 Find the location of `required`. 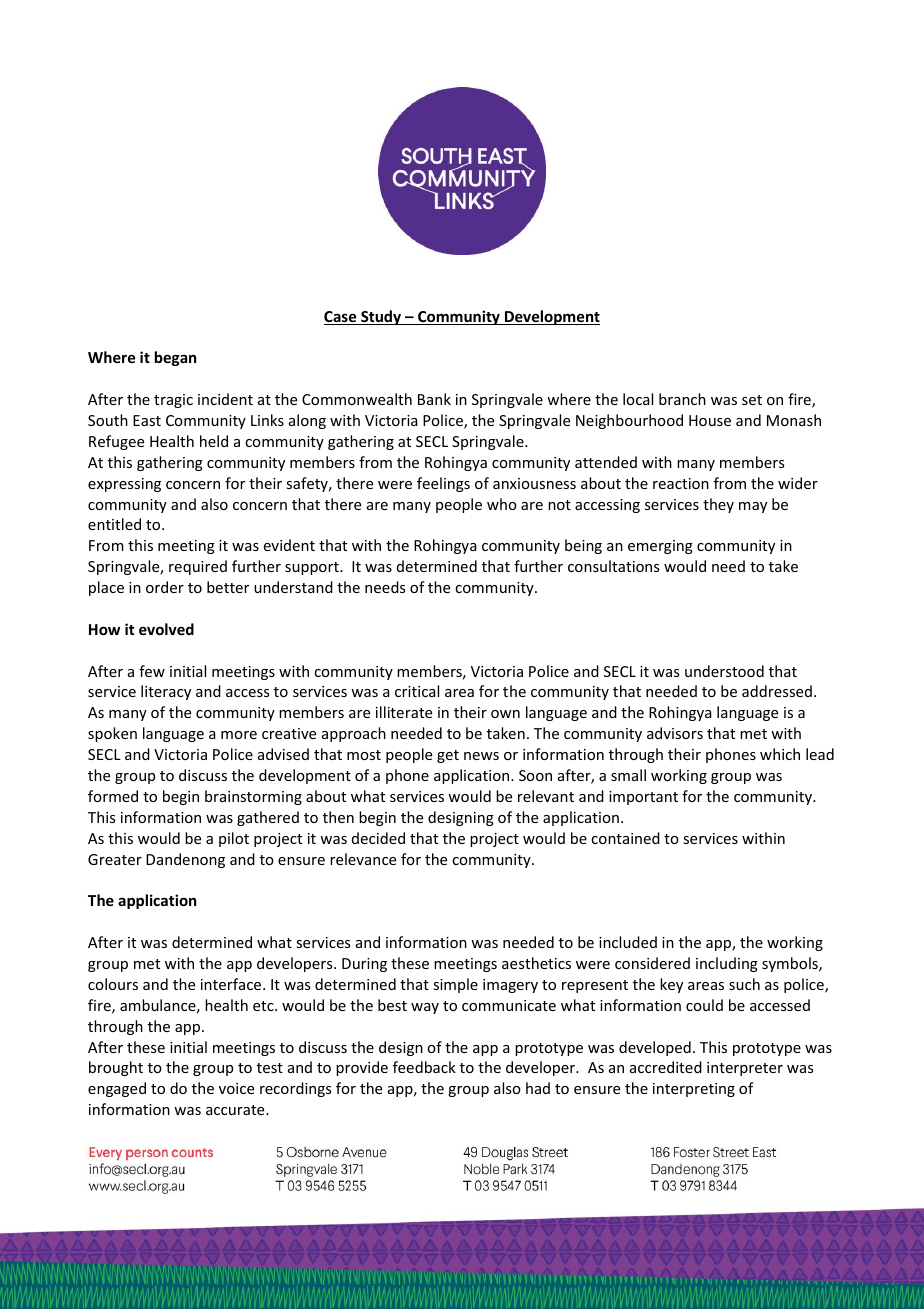

required is located at coordinates (198, 567).
